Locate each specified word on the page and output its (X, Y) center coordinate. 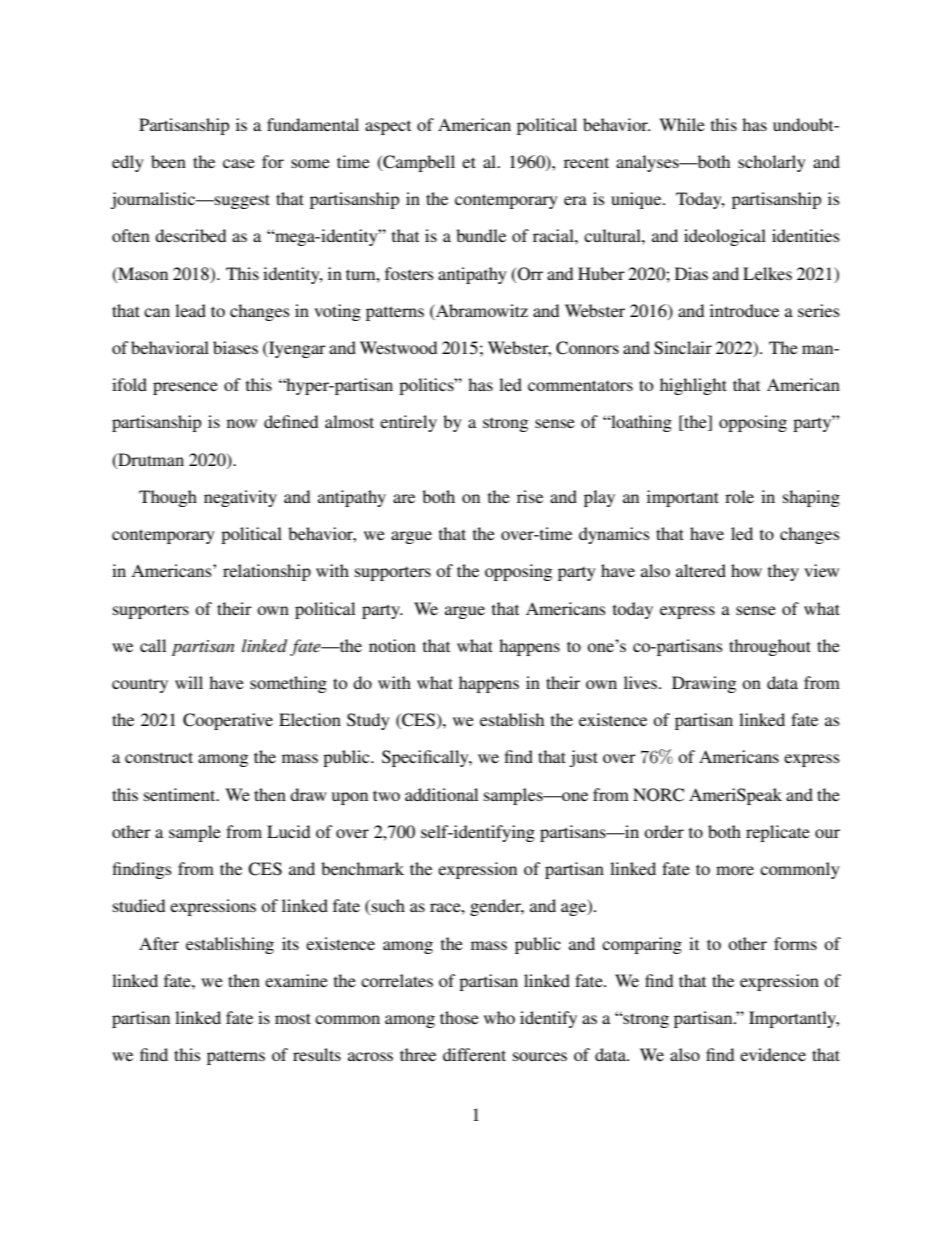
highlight (693, 386)
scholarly (772, 163)
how (746, 570)
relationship (267, 572)
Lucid (288, 831)
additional (441, 794)
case (239, 163)
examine (296, 980)
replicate (778, 833)
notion (392, 645)
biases (235, 347)
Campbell (418, 163)
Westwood (398, 347)
